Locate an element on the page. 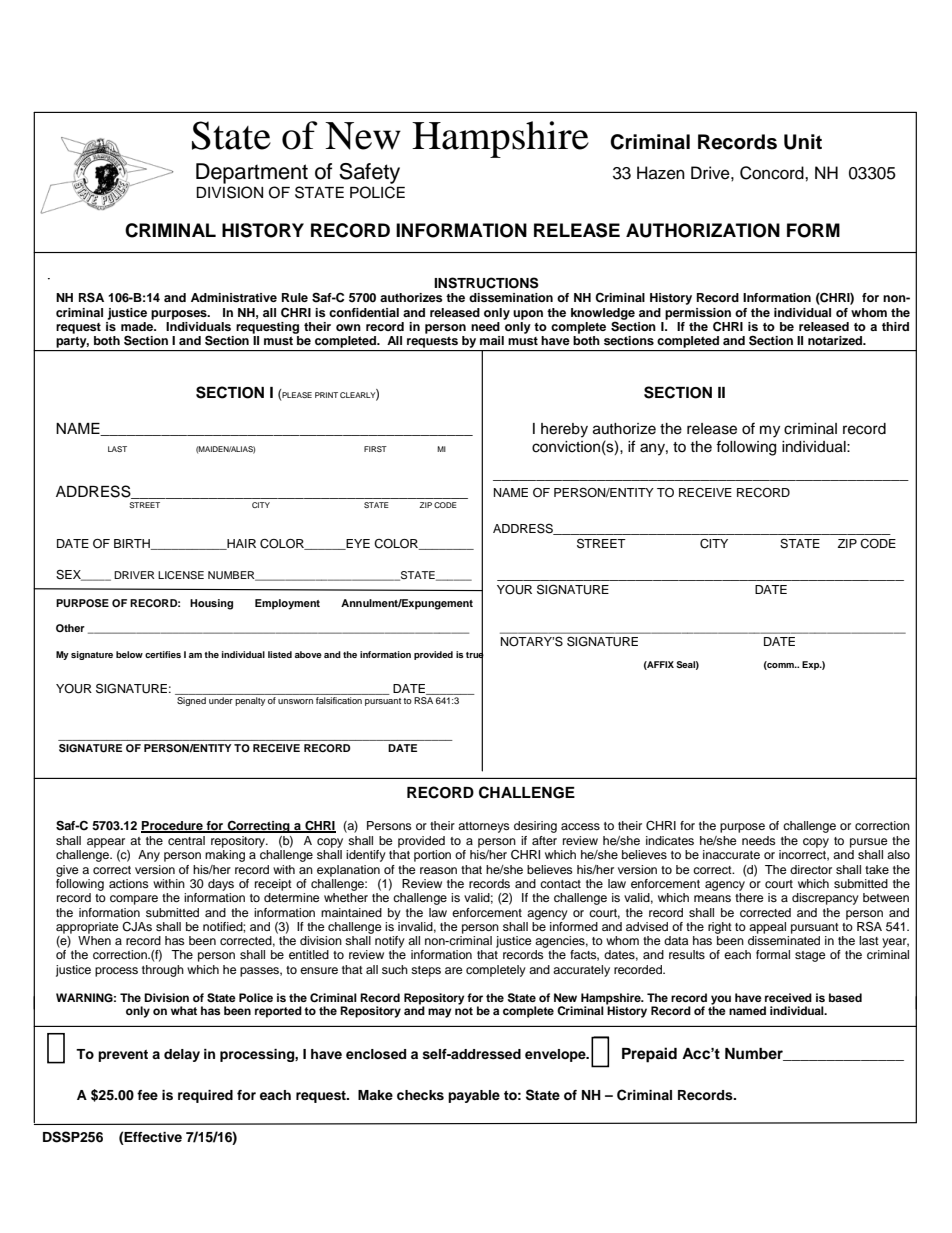  Concord is located at coordinates (773, 173).
